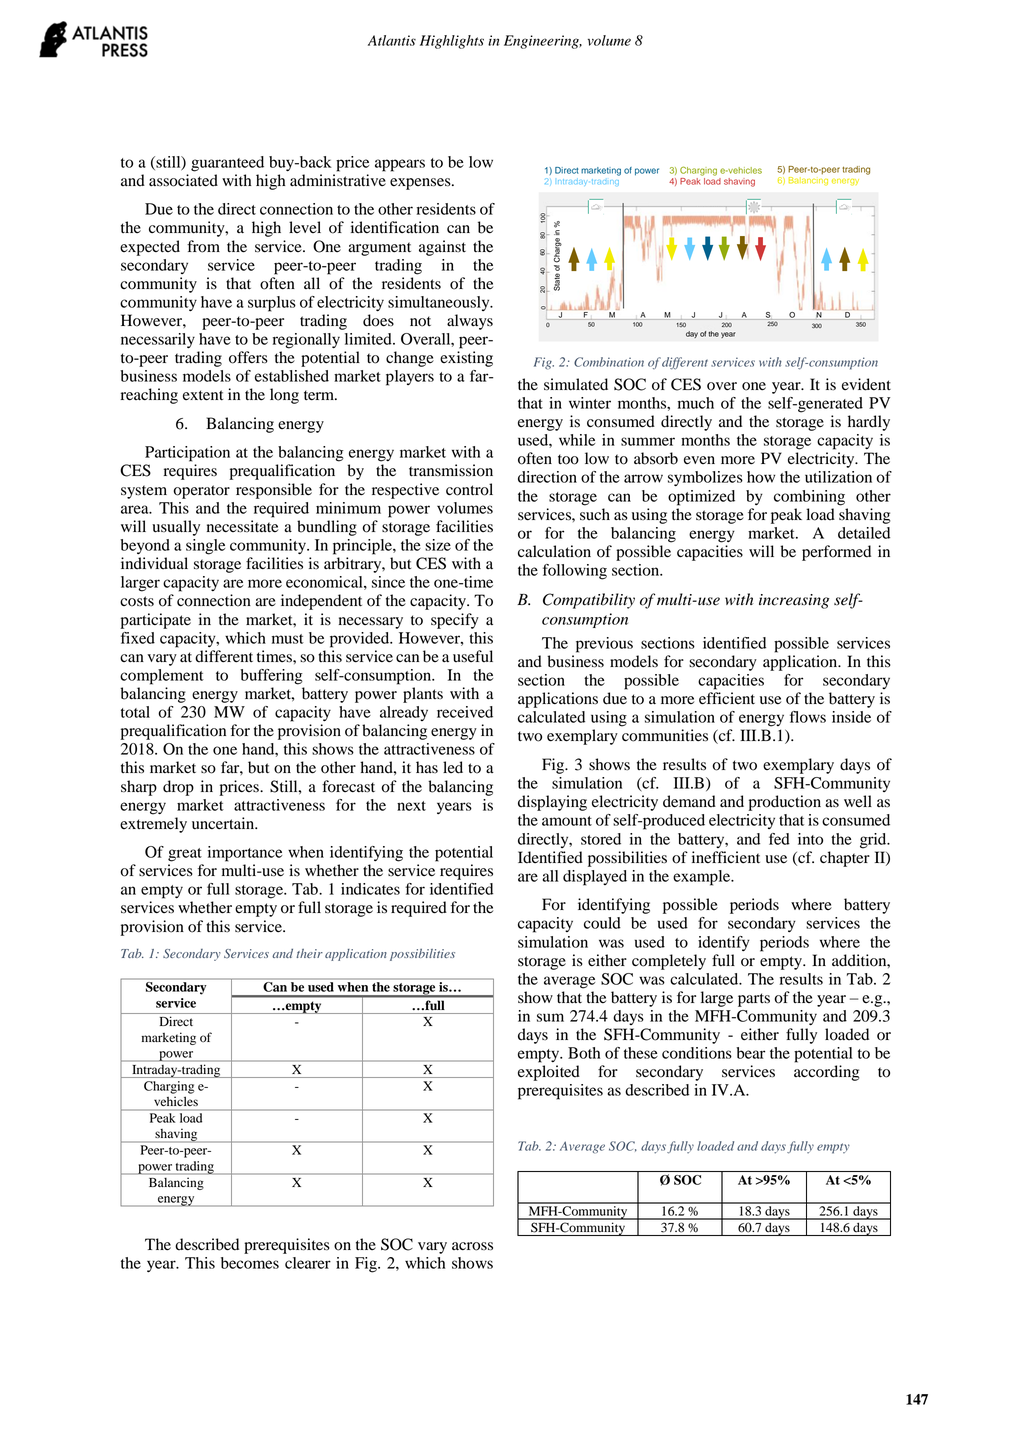 The height and width of the screenshot is (1430, 1011). I want to click on Atlantis, so click(392, 40).
